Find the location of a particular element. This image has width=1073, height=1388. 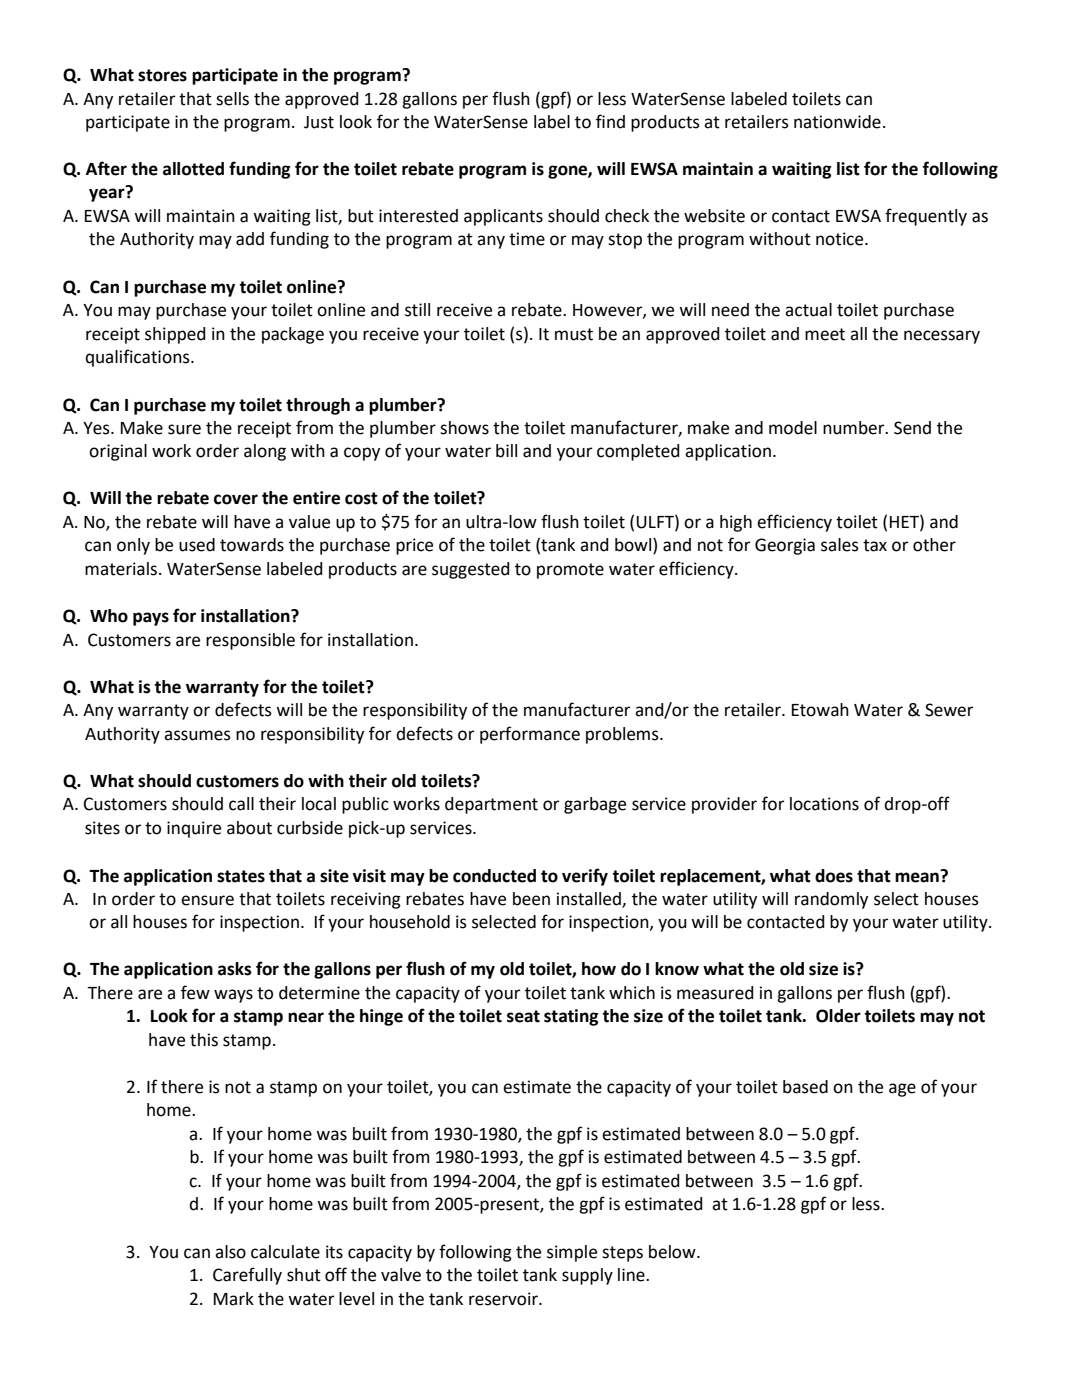

qualifications is located at coordinates (138, 358).
